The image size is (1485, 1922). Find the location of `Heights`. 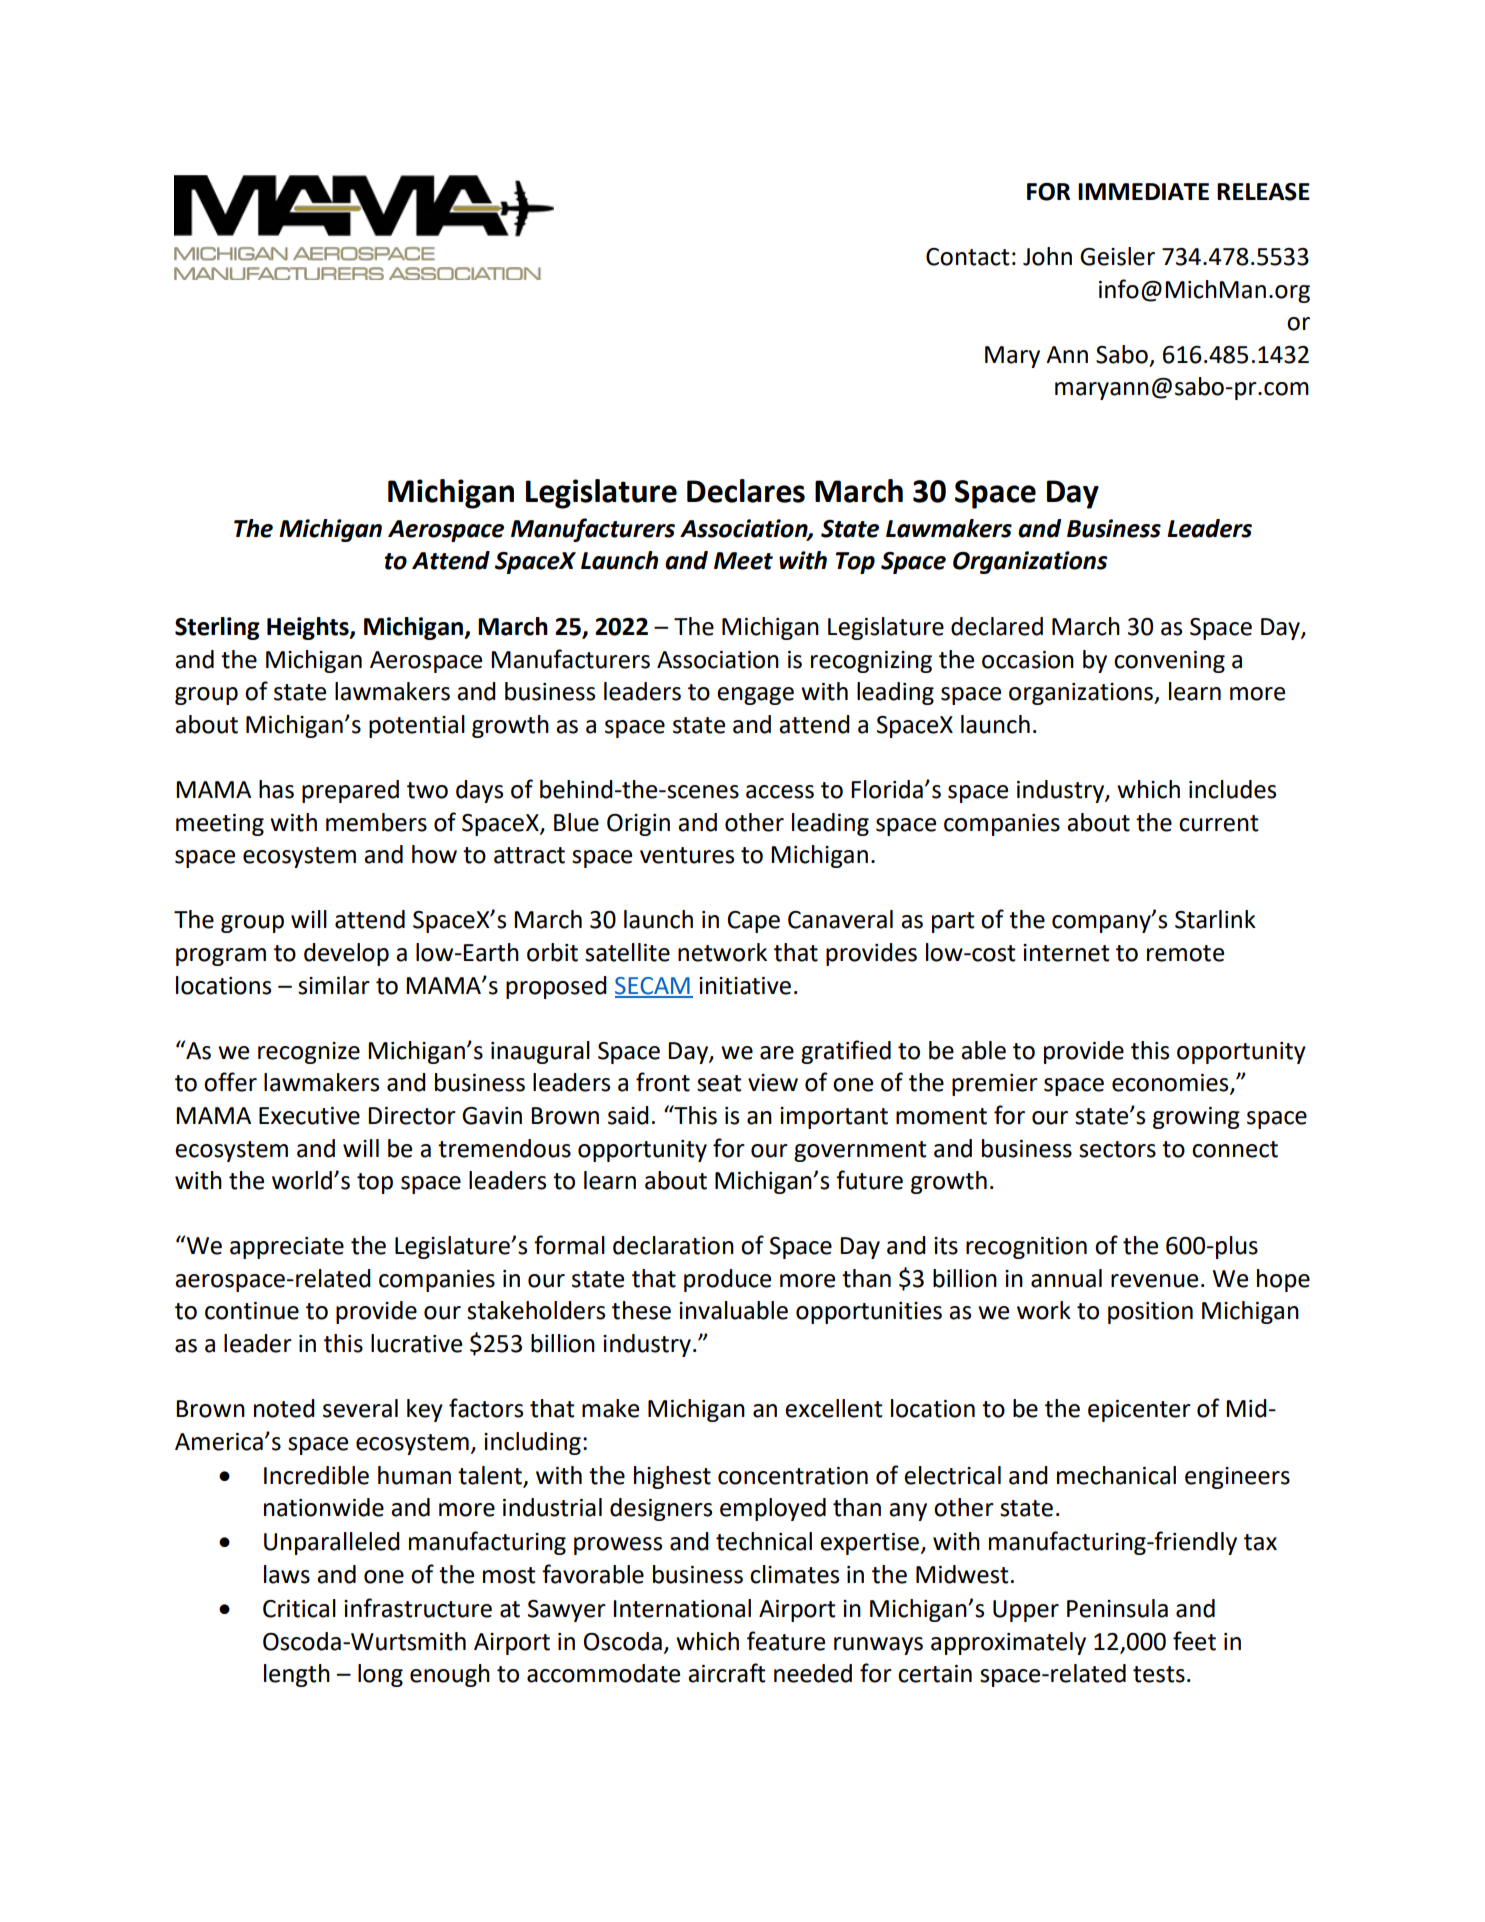

Heights is located at coordinates (309, 628).
